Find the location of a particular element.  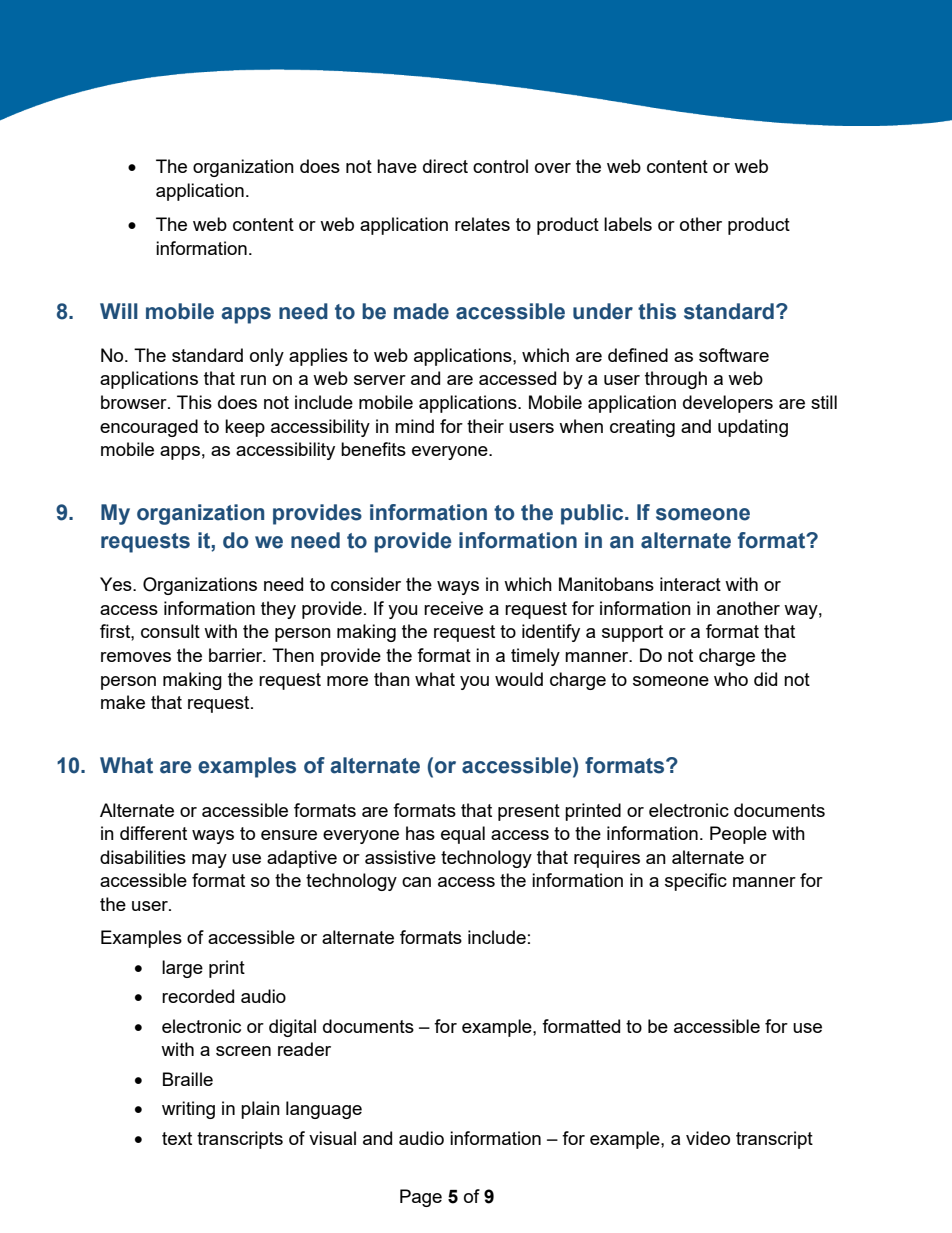

text is located at coordinates (177, 1138).
